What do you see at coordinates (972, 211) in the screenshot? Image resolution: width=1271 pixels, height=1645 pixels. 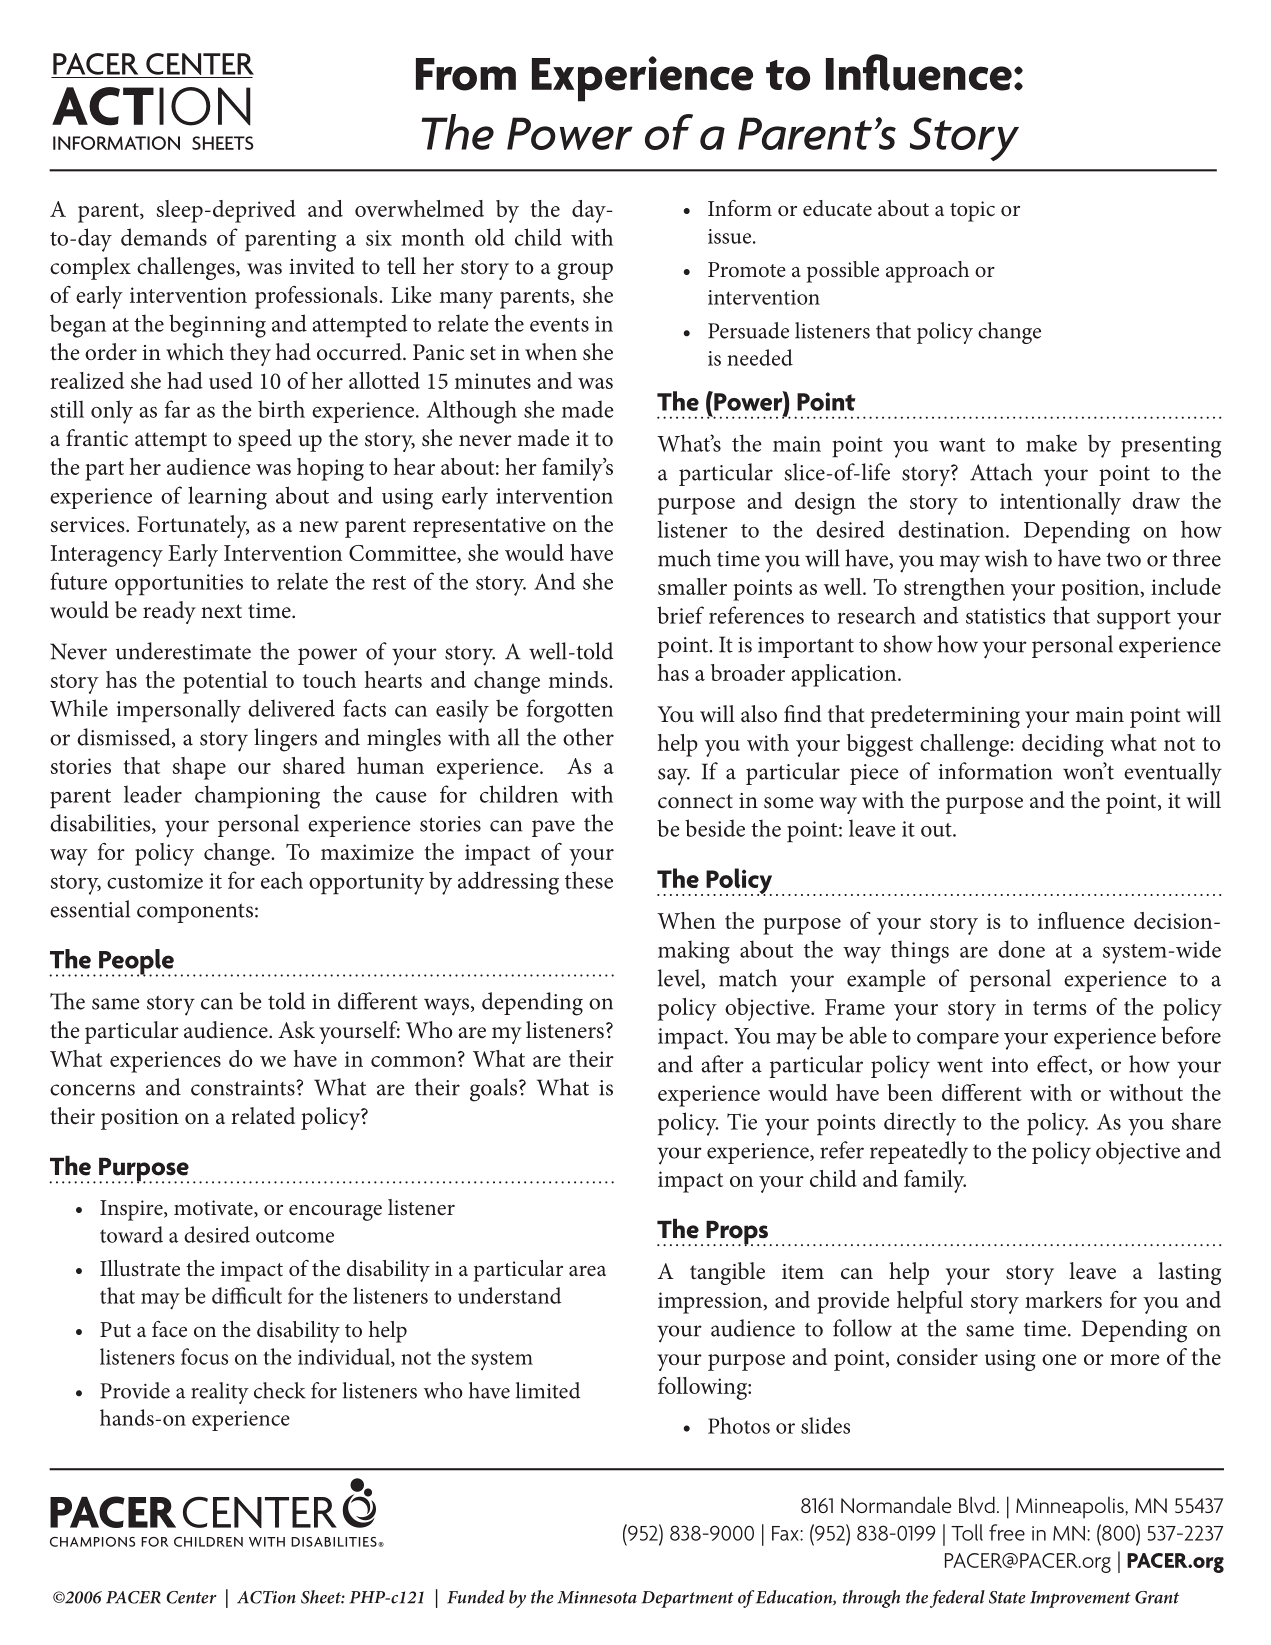 I see `topic` at bounding box center [972, 211].
